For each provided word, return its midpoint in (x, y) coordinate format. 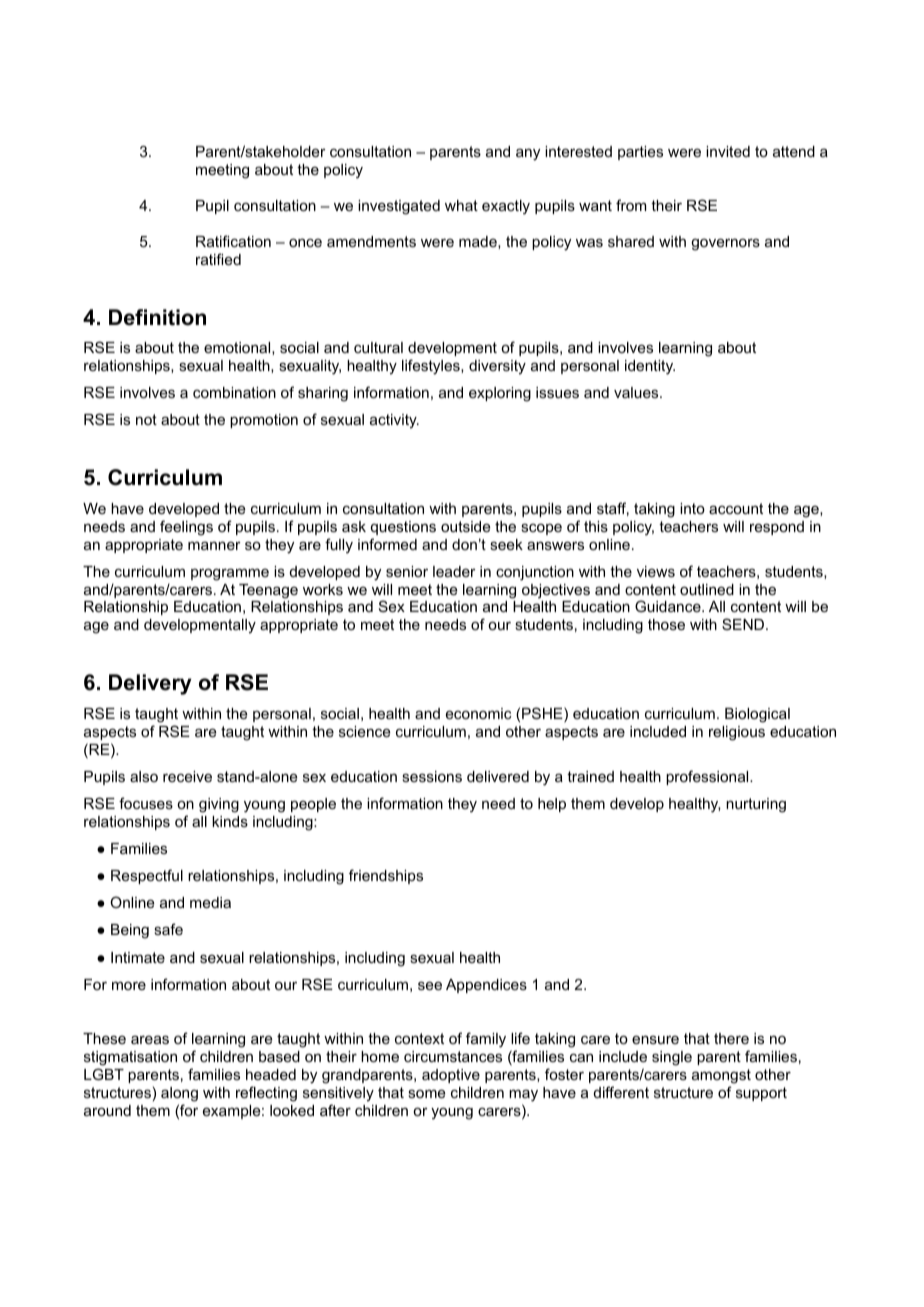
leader (454, 571)
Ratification (233, 241)
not (146, 419)
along (179, 1094)
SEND (744, 624)
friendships (386, 876)
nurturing (756, 805)
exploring (500, 394)
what (461, 205)
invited (728, 151)
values (637, 392)
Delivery (150, 684)
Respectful (147, 876)
